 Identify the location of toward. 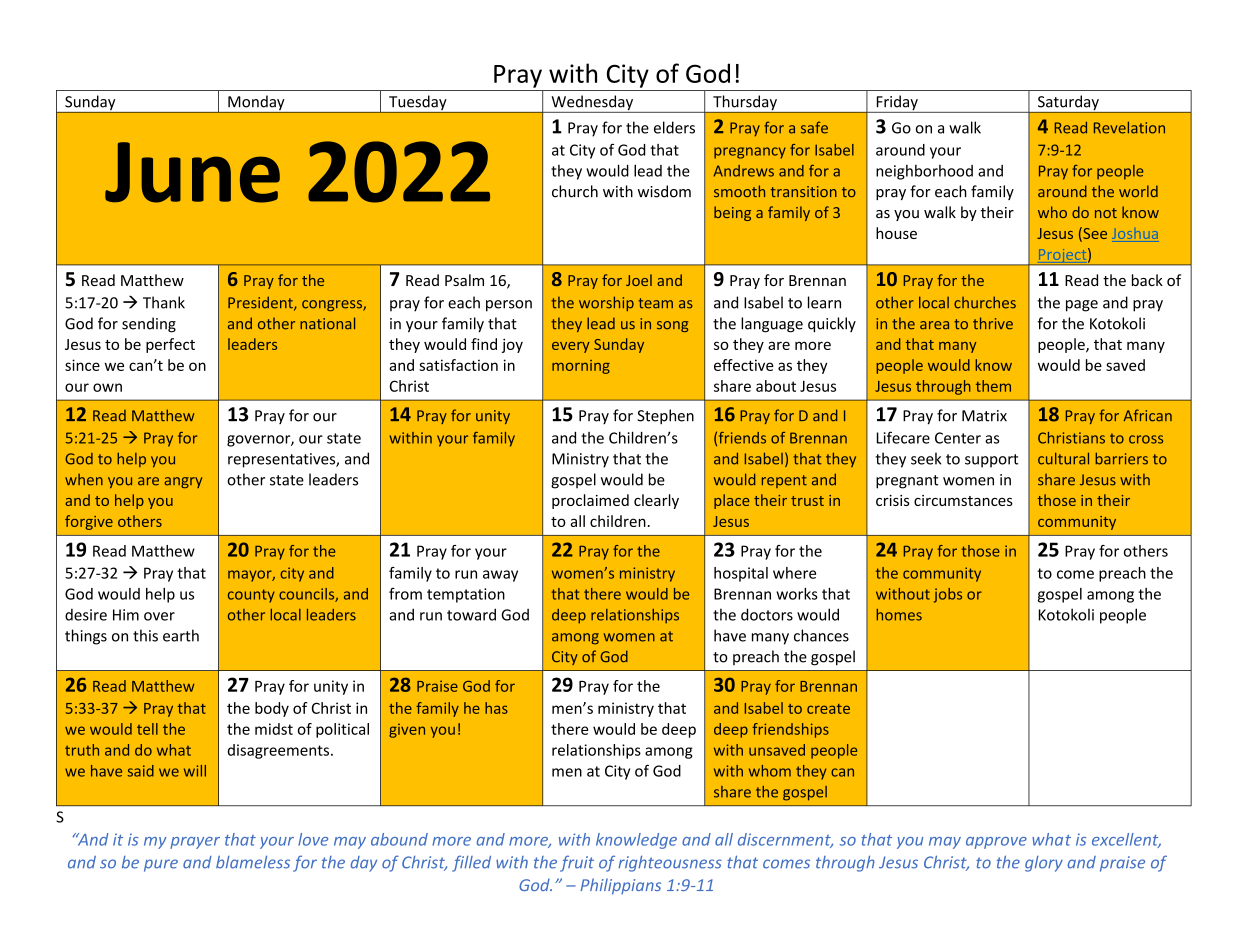
(471, 614).
